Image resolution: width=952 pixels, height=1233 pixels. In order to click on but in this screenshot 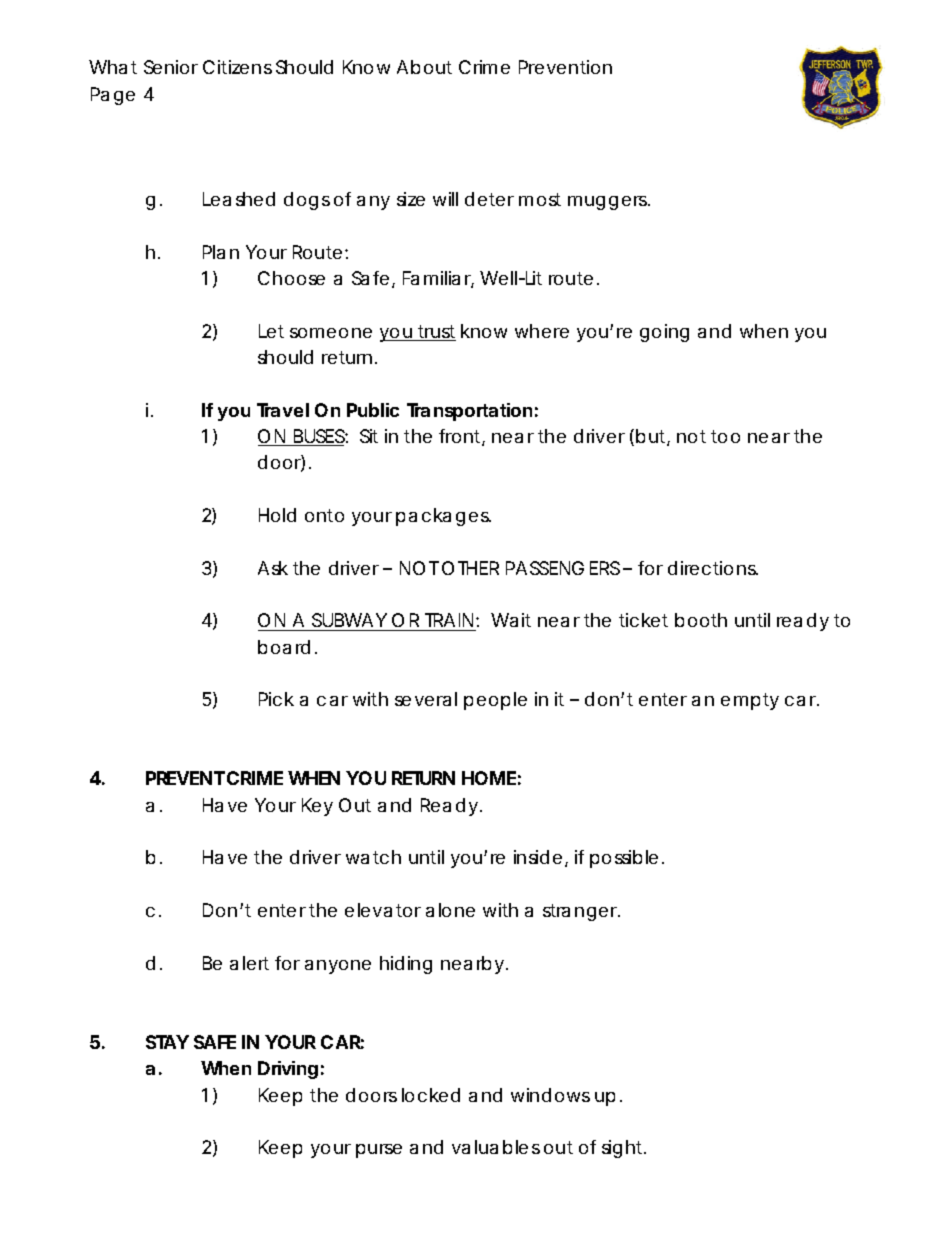, I will do `click(653, 437)`.
